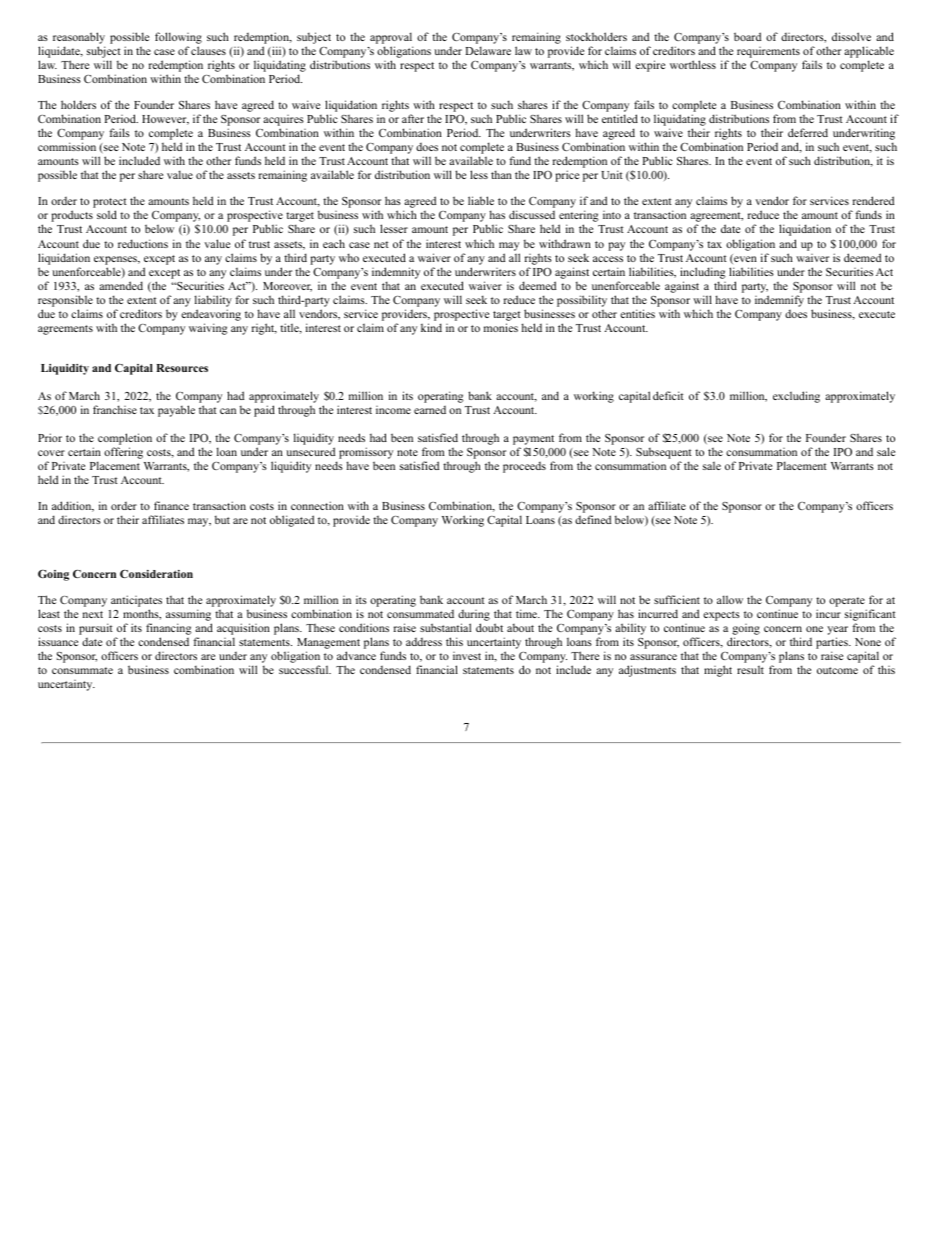 Image resolution: width=952 pixels, height=1233 pixels. I want to click on excluding, so click(796, 397).
